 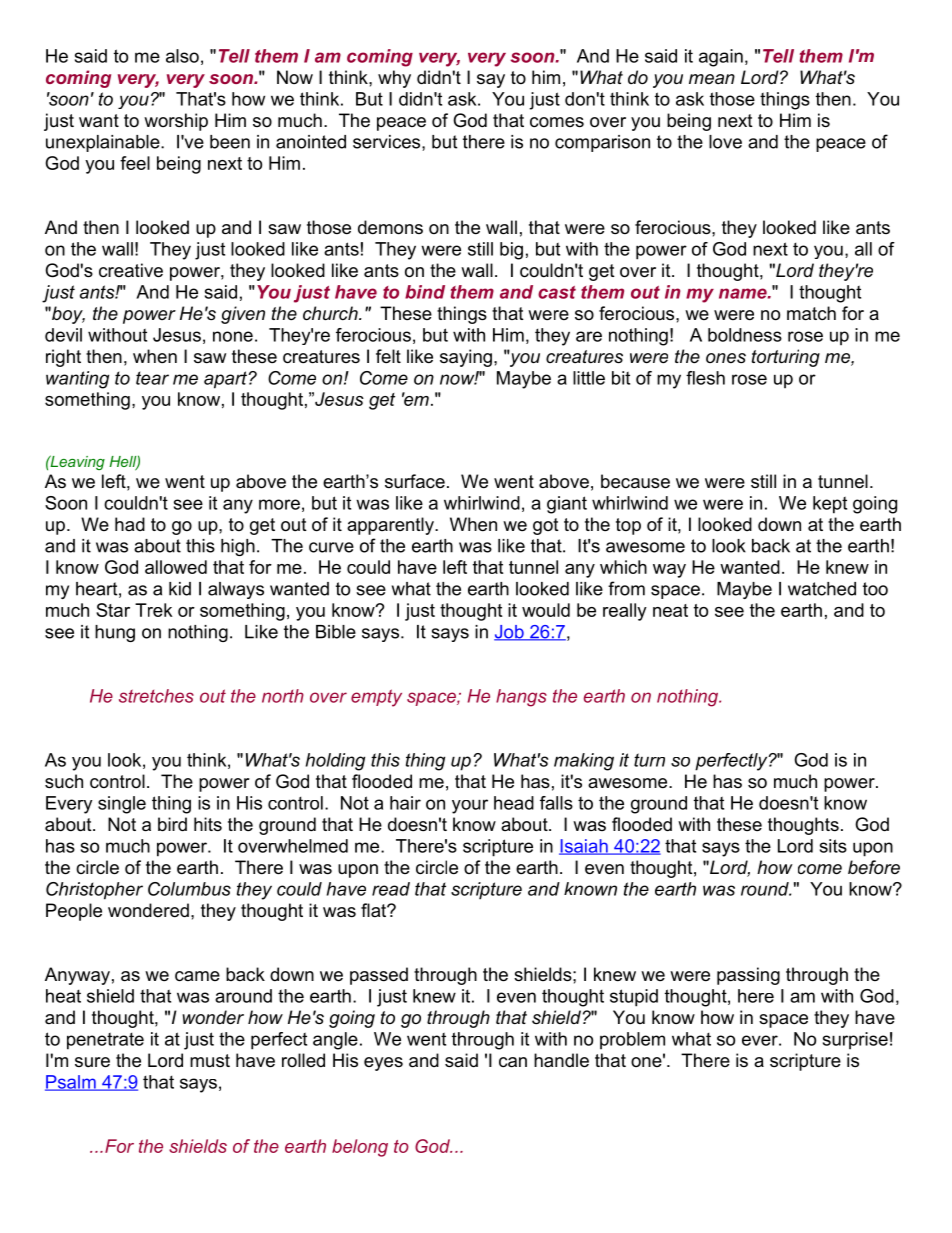 I want to click on worship, so click(x=176, y=122).
